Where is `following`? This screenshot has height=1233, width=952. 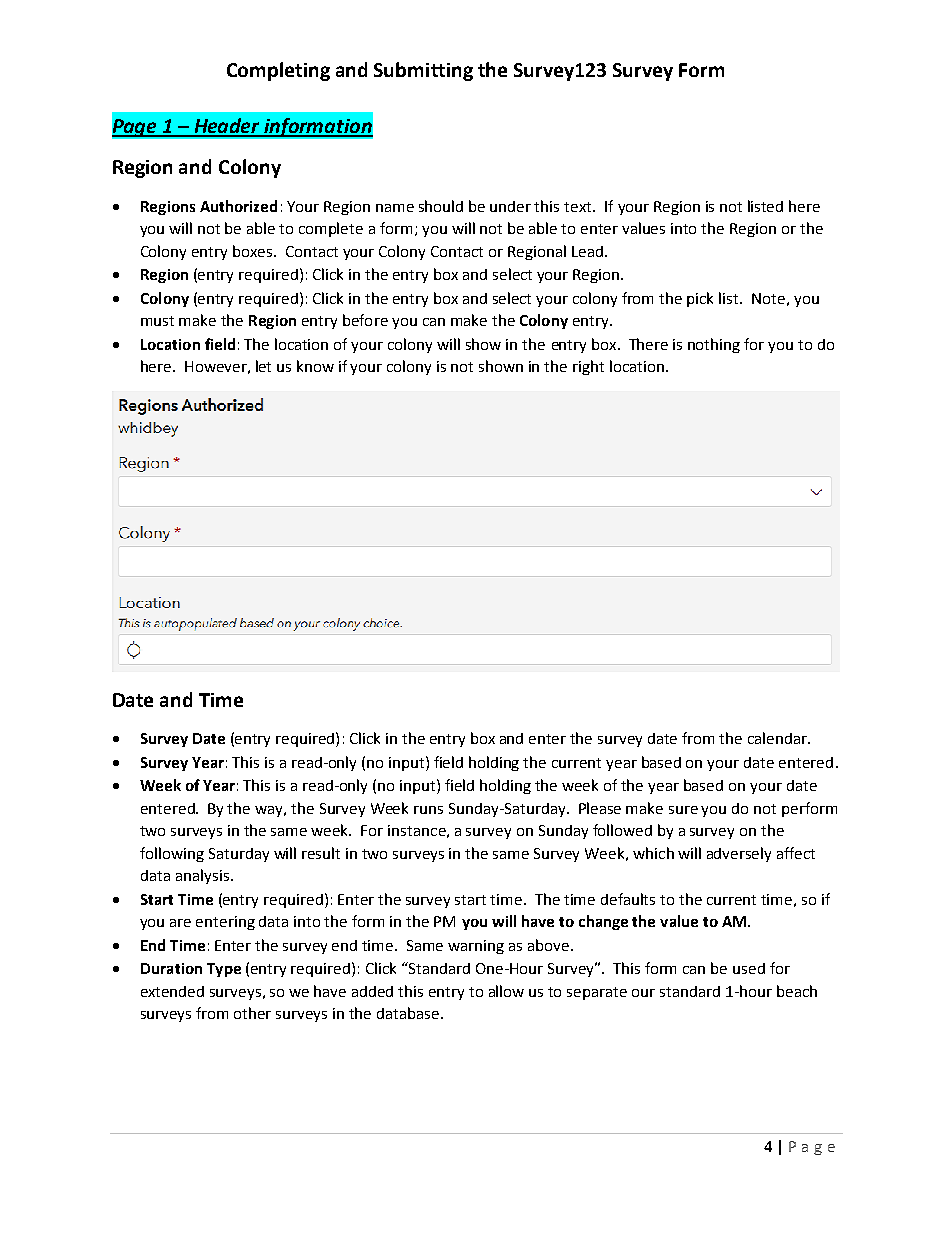
following is located at coordinates (172, 854).
